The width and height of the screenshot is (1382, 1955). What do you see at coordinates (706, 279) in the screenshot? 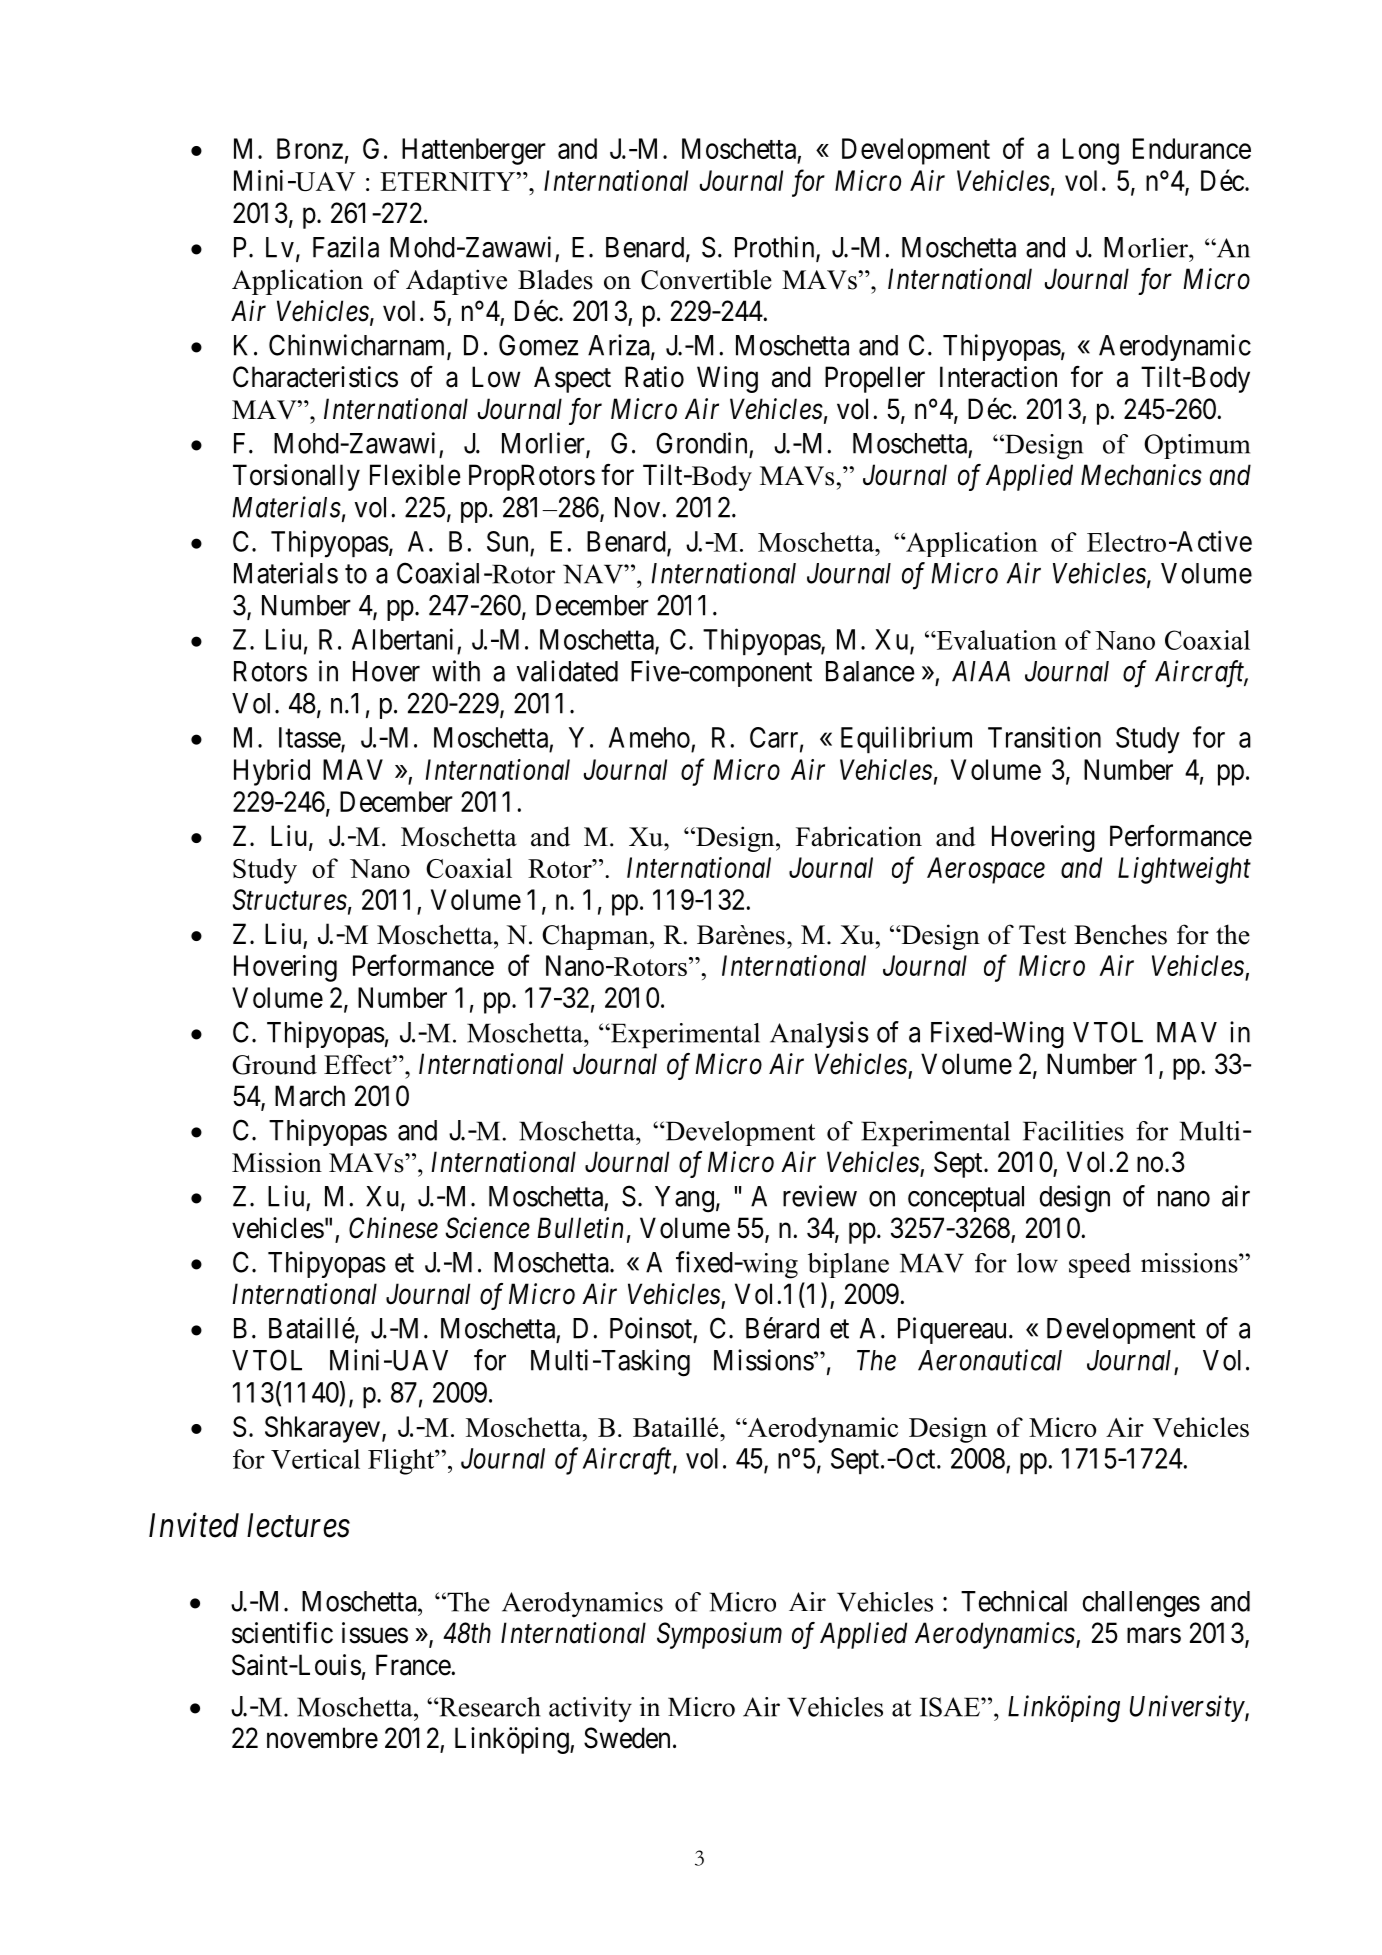
I see `Convertible` at bounding box center [706, 279].
